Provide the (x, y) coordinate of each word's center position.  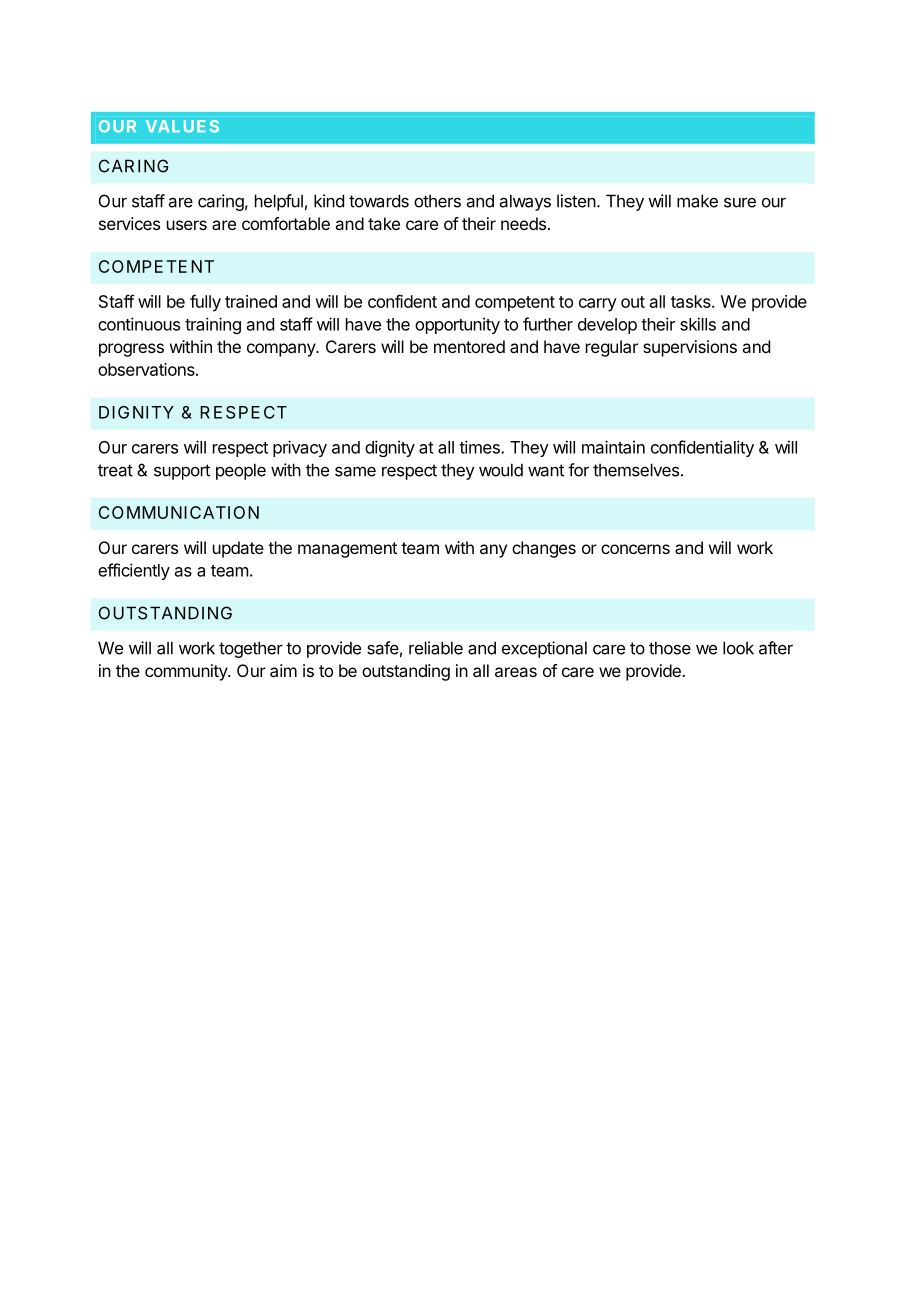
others (437, 201)
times (480, 447)
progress (131, 350)
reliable (436, 648)
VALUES (182, 126)
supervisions (690, 348)
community (187, 672)
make (697, 201)
